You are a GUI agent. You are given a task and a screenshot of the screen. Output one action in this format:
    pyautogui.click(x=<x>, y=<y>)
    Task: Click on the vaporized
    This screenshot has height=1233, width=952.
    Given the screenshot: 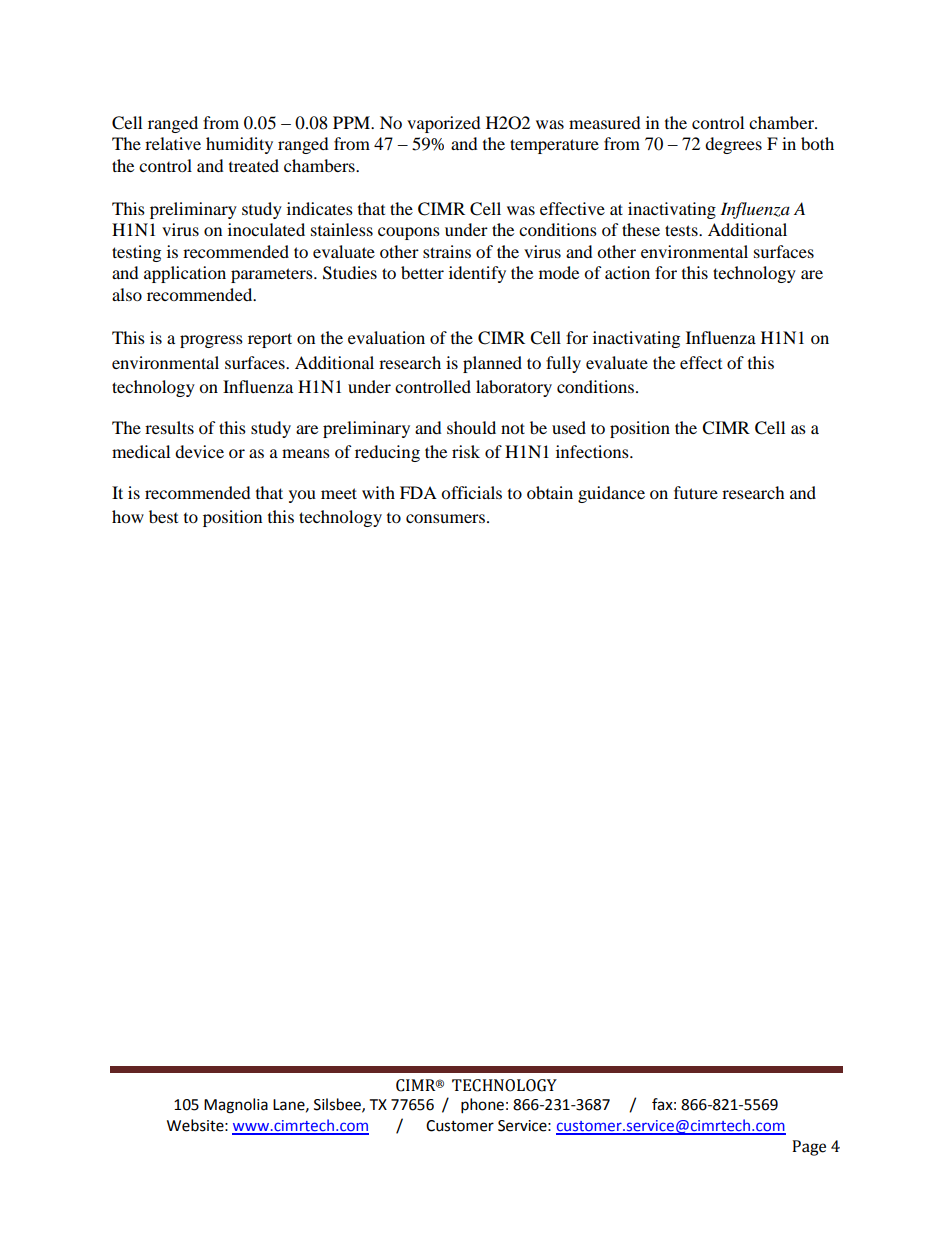 What is the action you would take?
    pyautogui.click(x=444, y=124)
